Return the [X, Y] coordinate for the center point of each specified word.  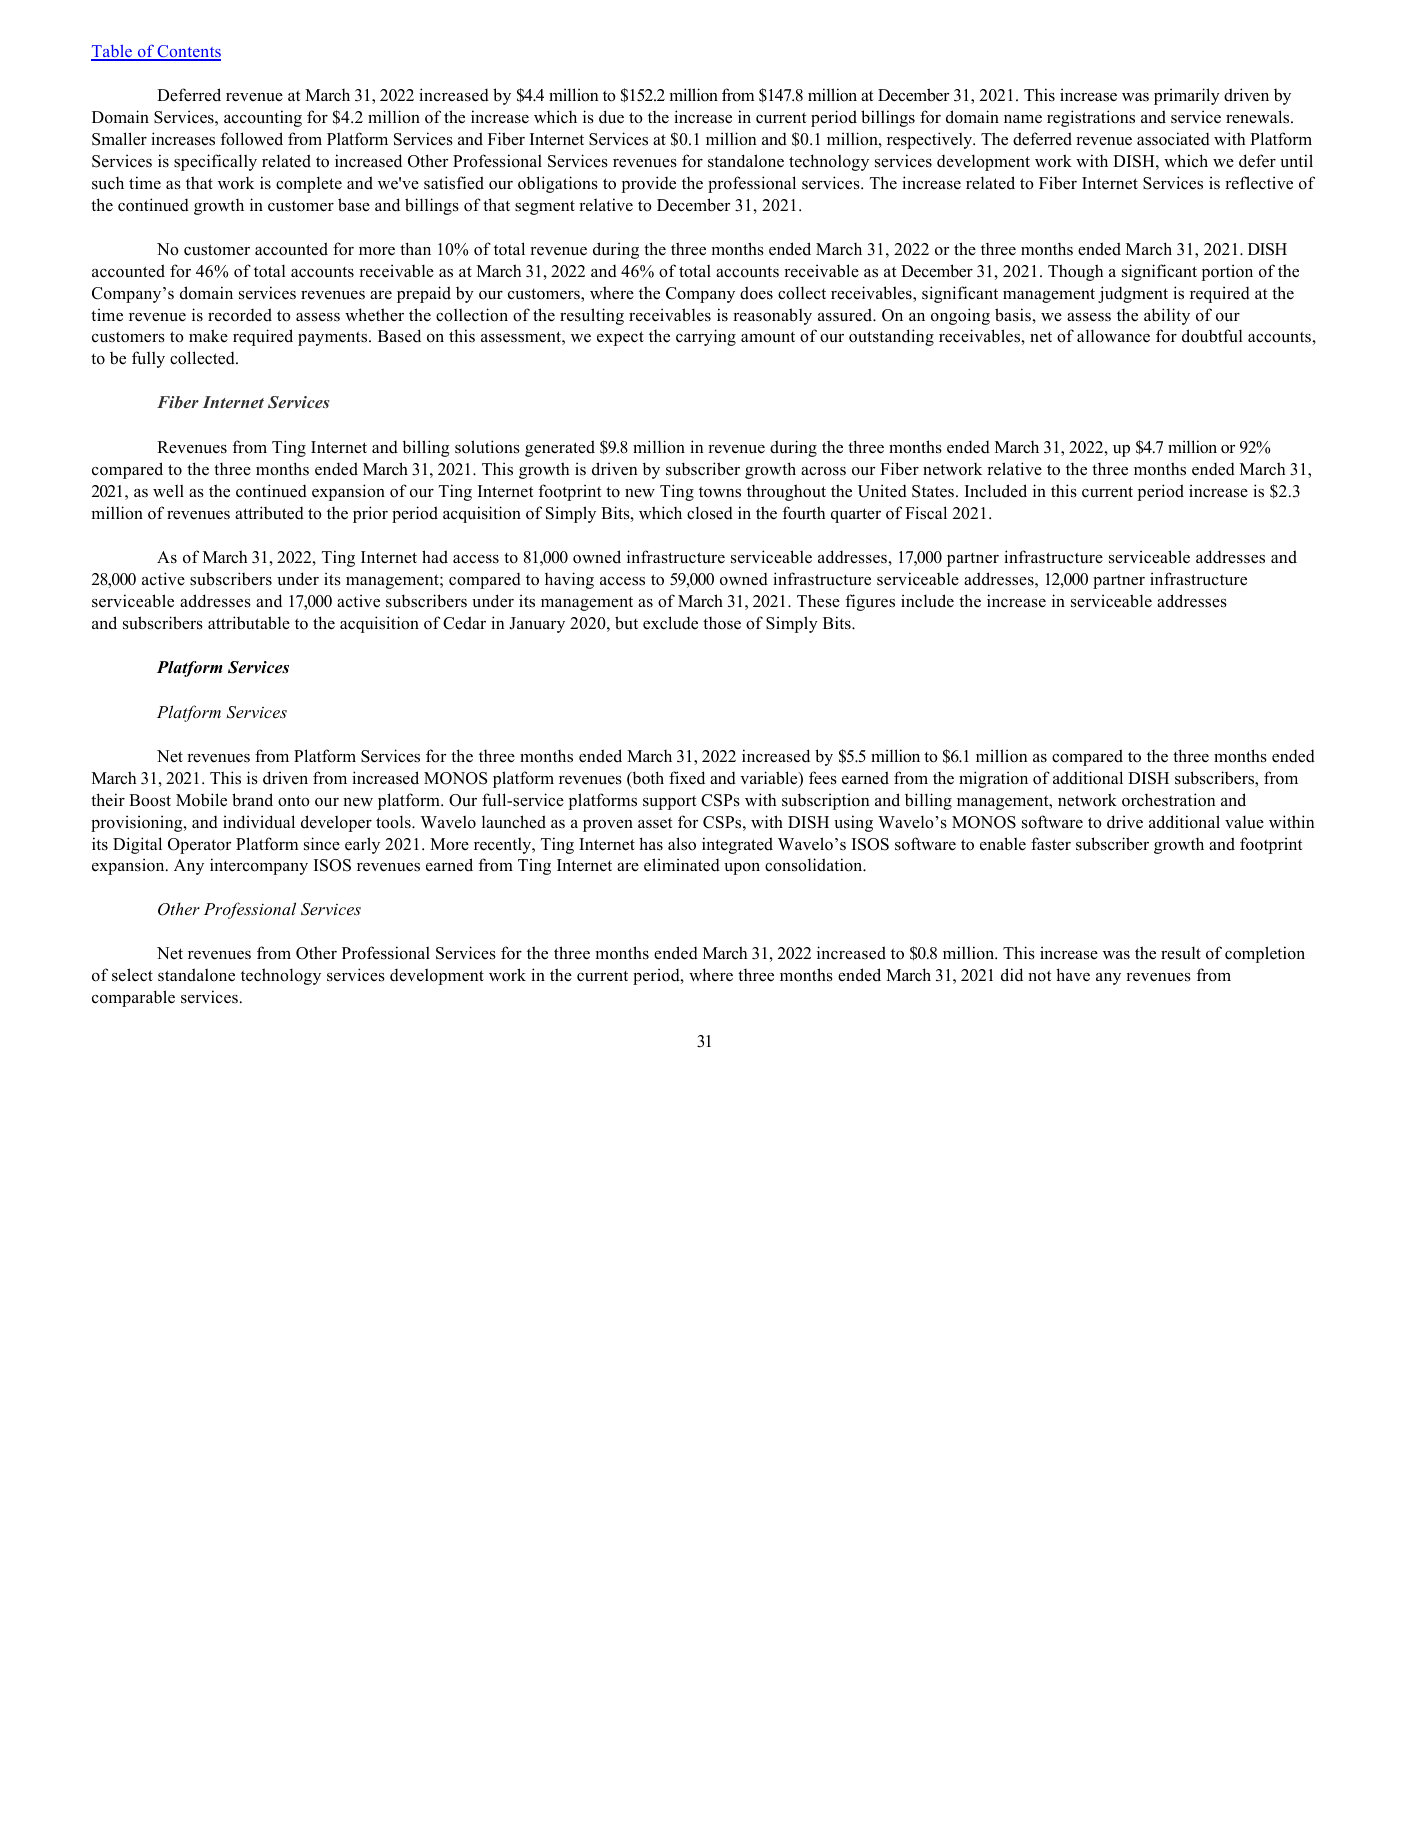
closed [710, 513]
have [1073, 975]
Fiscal [926, 513]
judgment [1133, 294]
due [611, 117]
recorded [240, 315]
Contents [188, 53]
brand [252, 800]
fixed [687, 778]
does [756, 293]
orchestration [1169, 800]
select [132, 975]
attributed [269, 513]
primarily [1187, 96]
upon [742, 869]
